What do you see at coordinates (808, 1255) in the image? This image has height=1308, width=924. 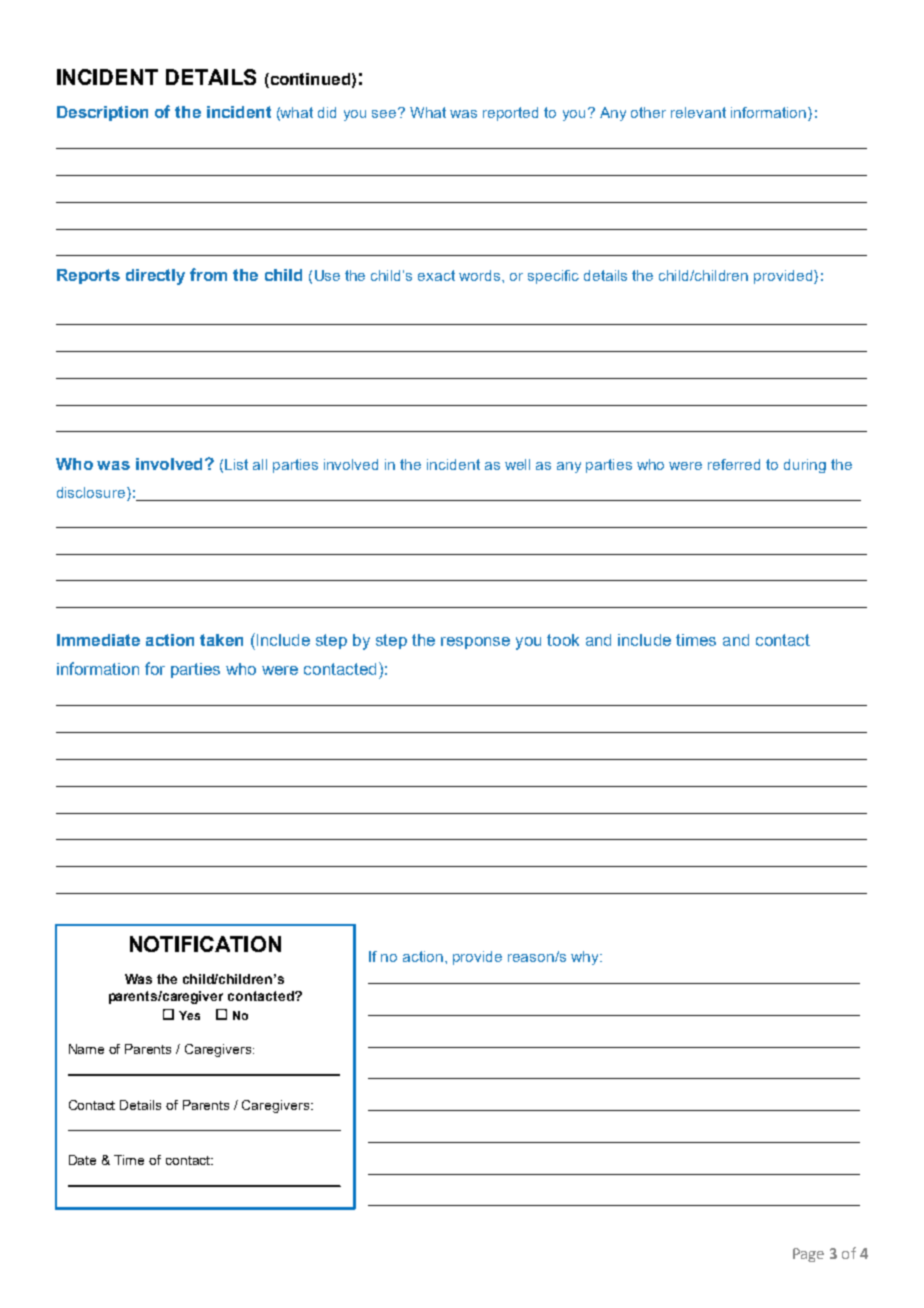 I see `Page` at bounding box center [808, 1255].
